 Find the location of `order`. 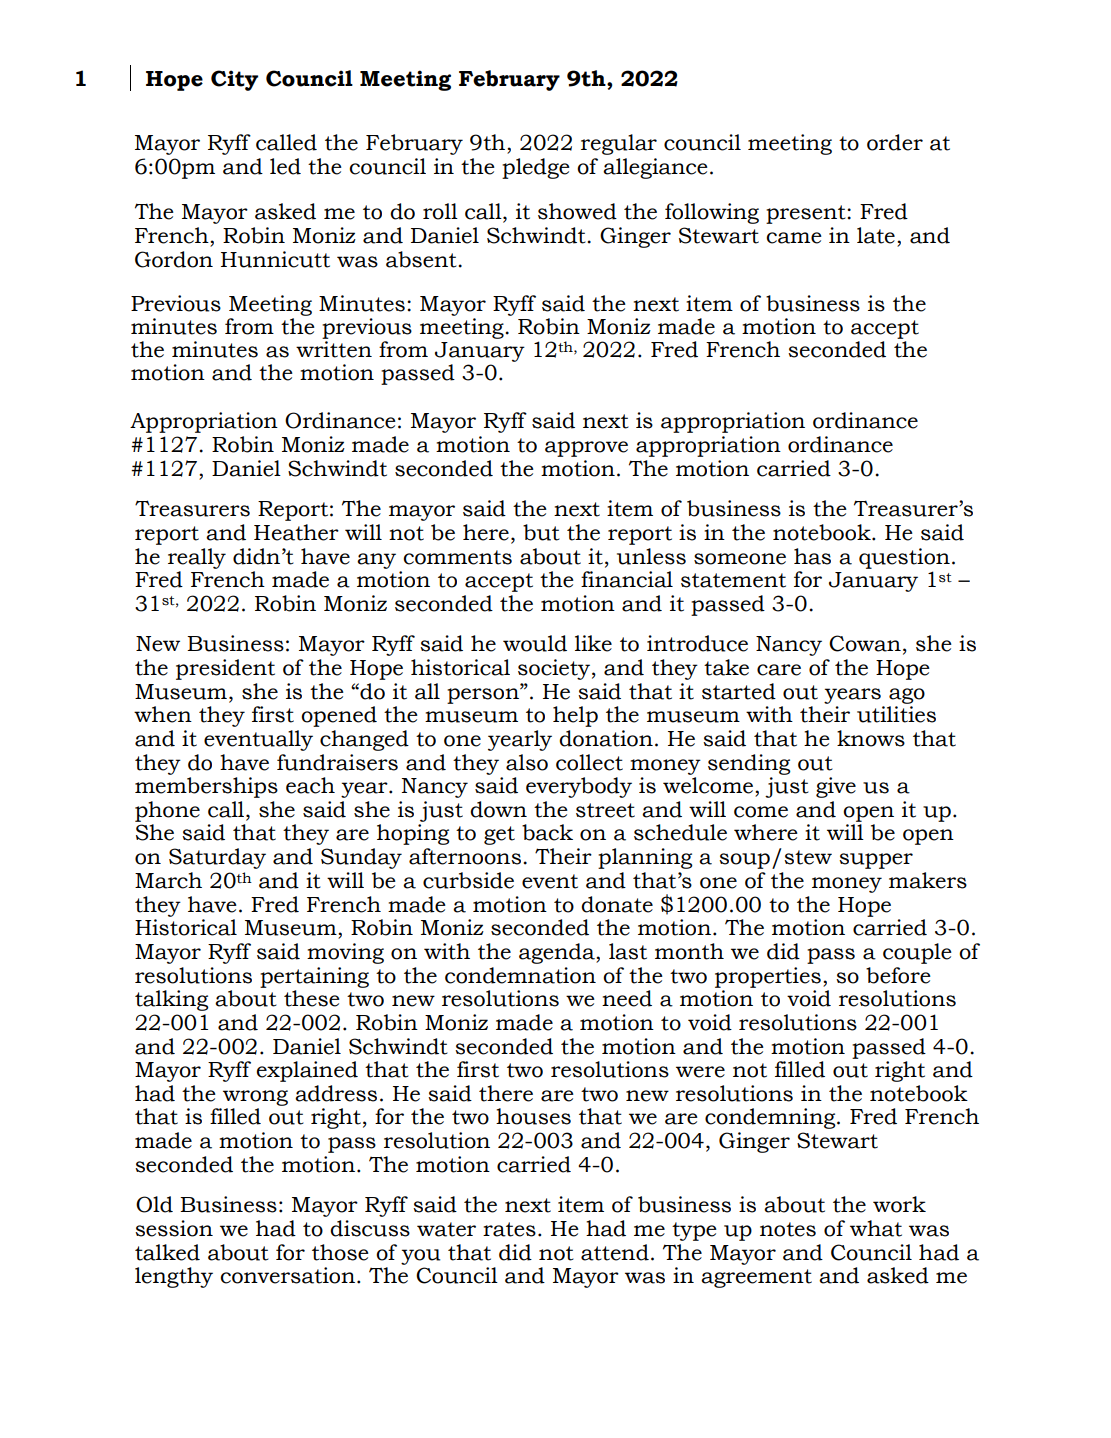

order is located at coordinates (895, 142).
